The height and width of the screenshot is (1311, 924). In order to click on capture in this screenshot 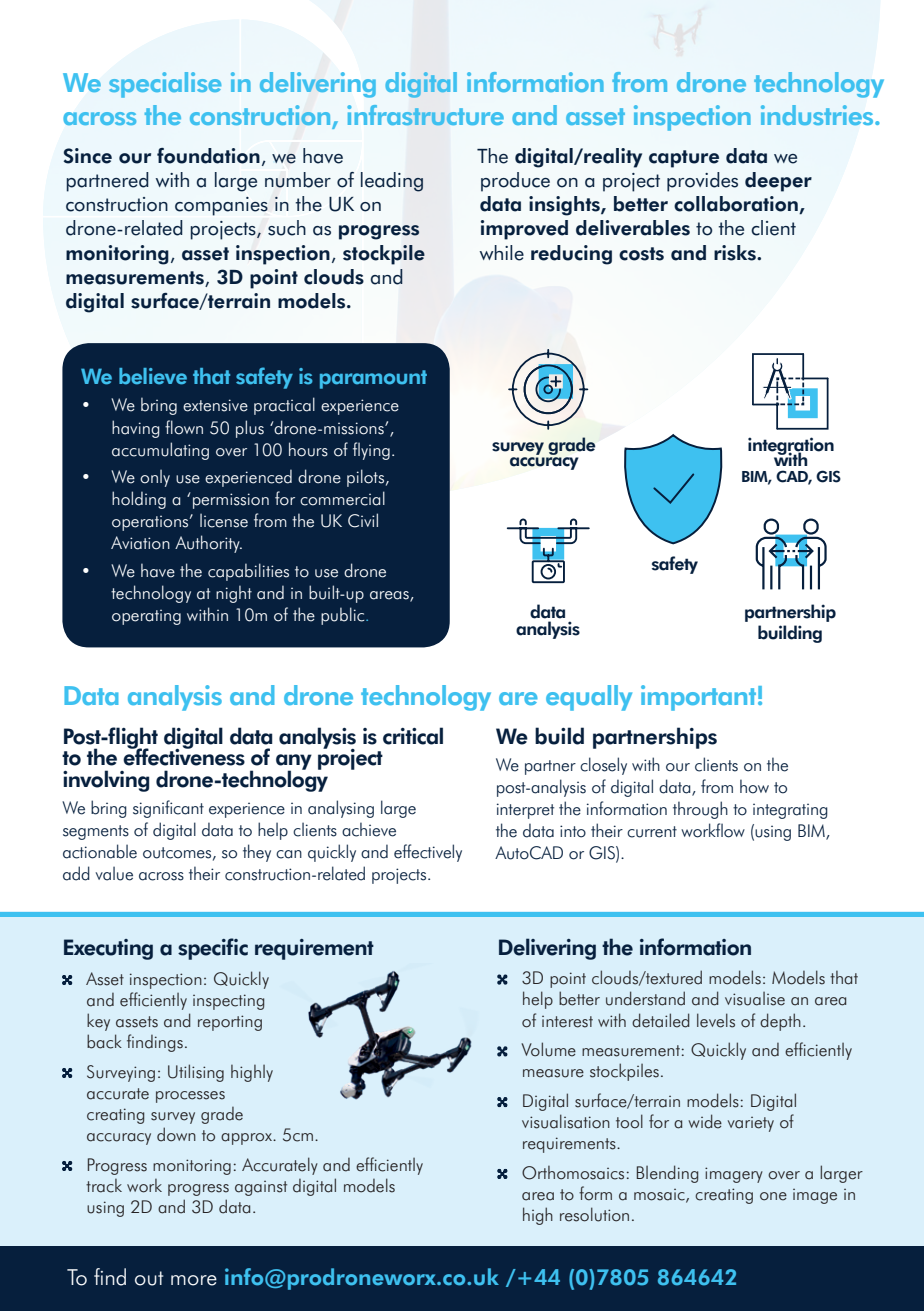, I will do `click(684, 159)`.
